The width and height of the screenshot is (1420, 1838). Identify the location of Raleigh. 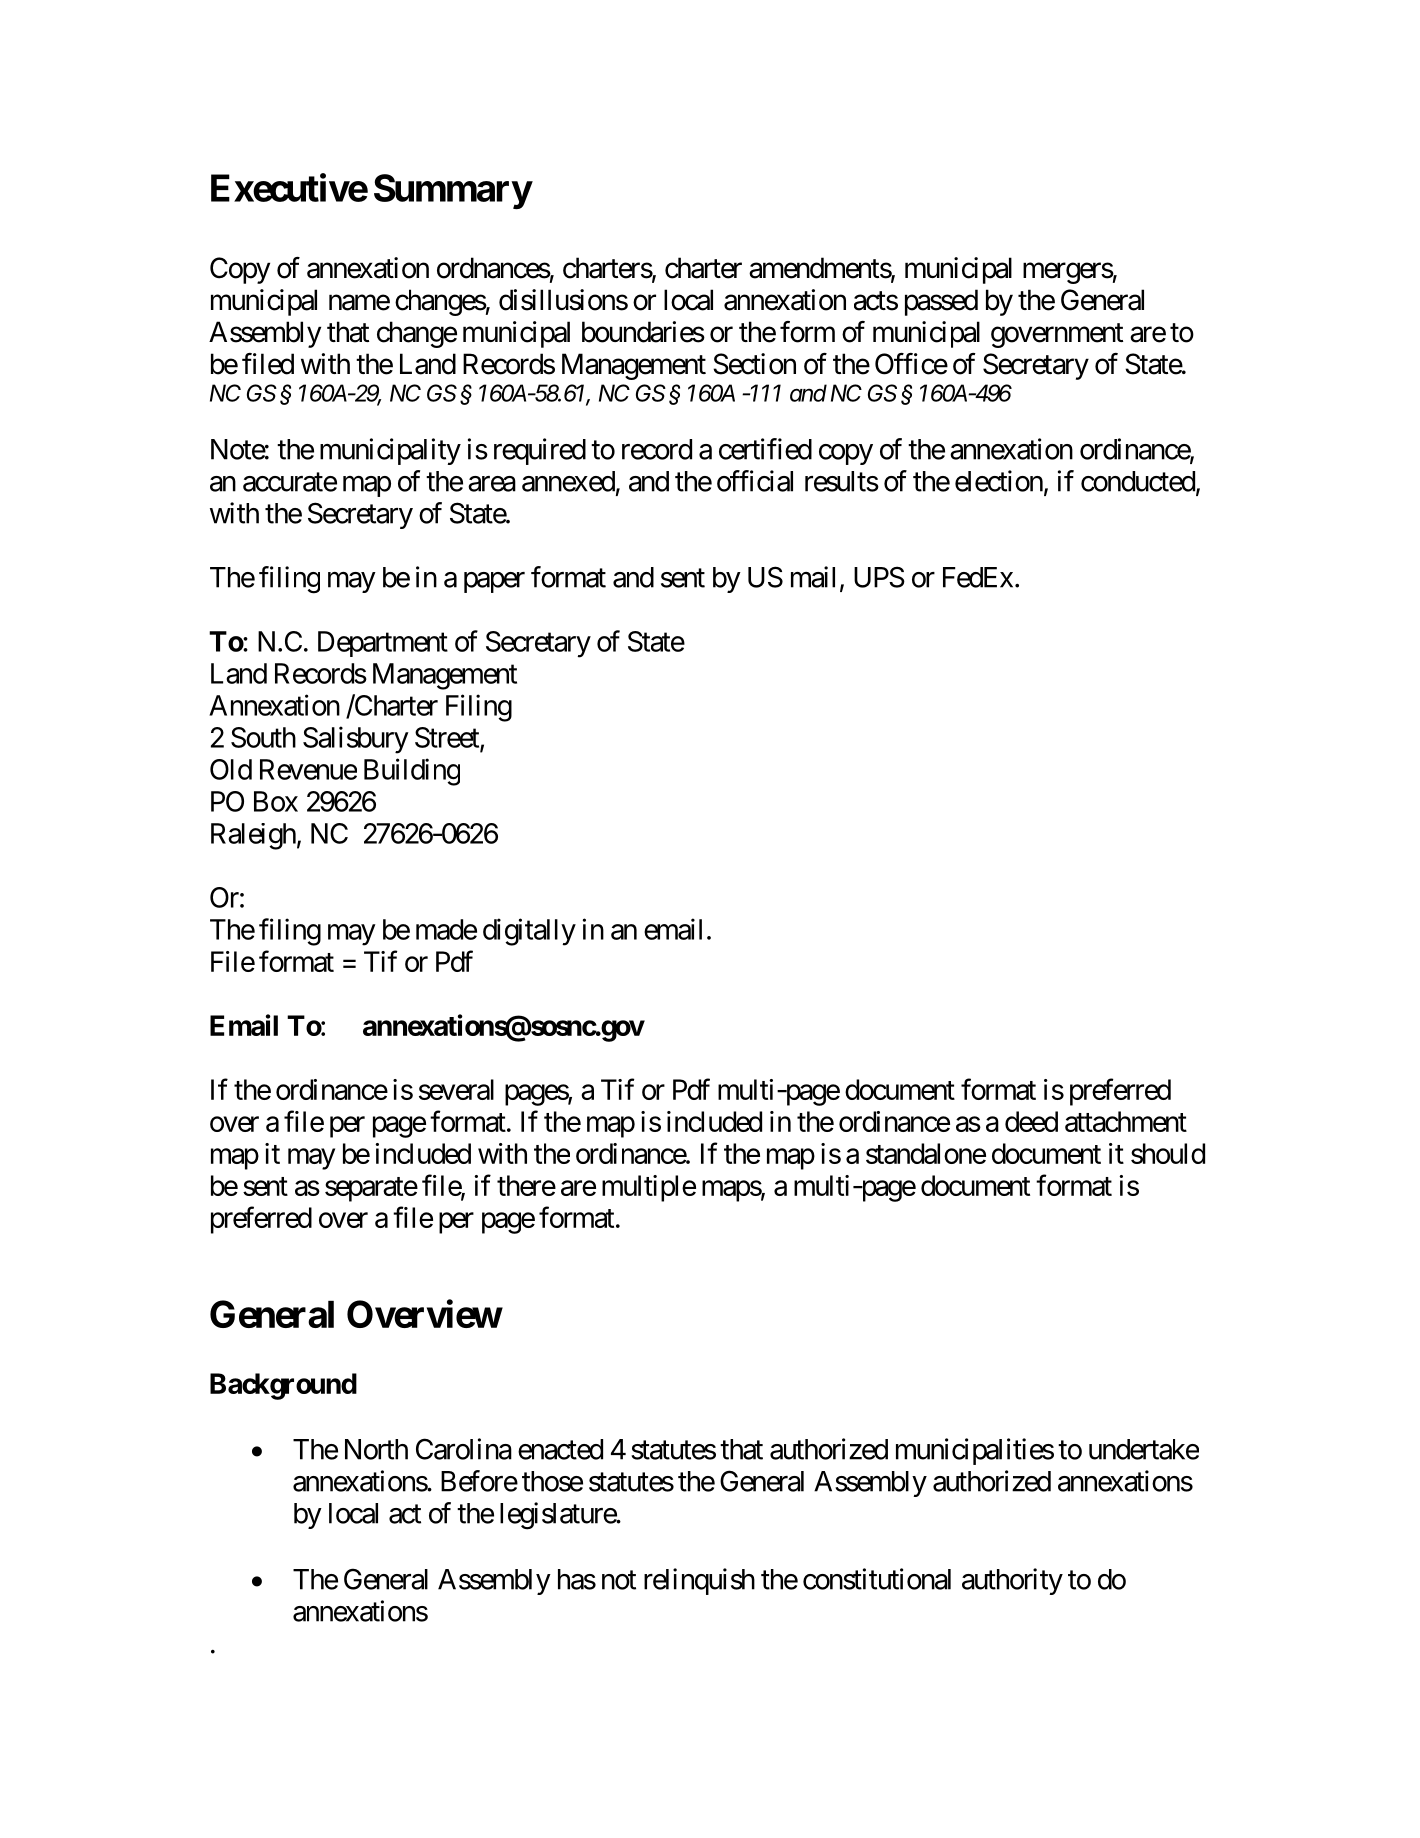
(253, 836).
